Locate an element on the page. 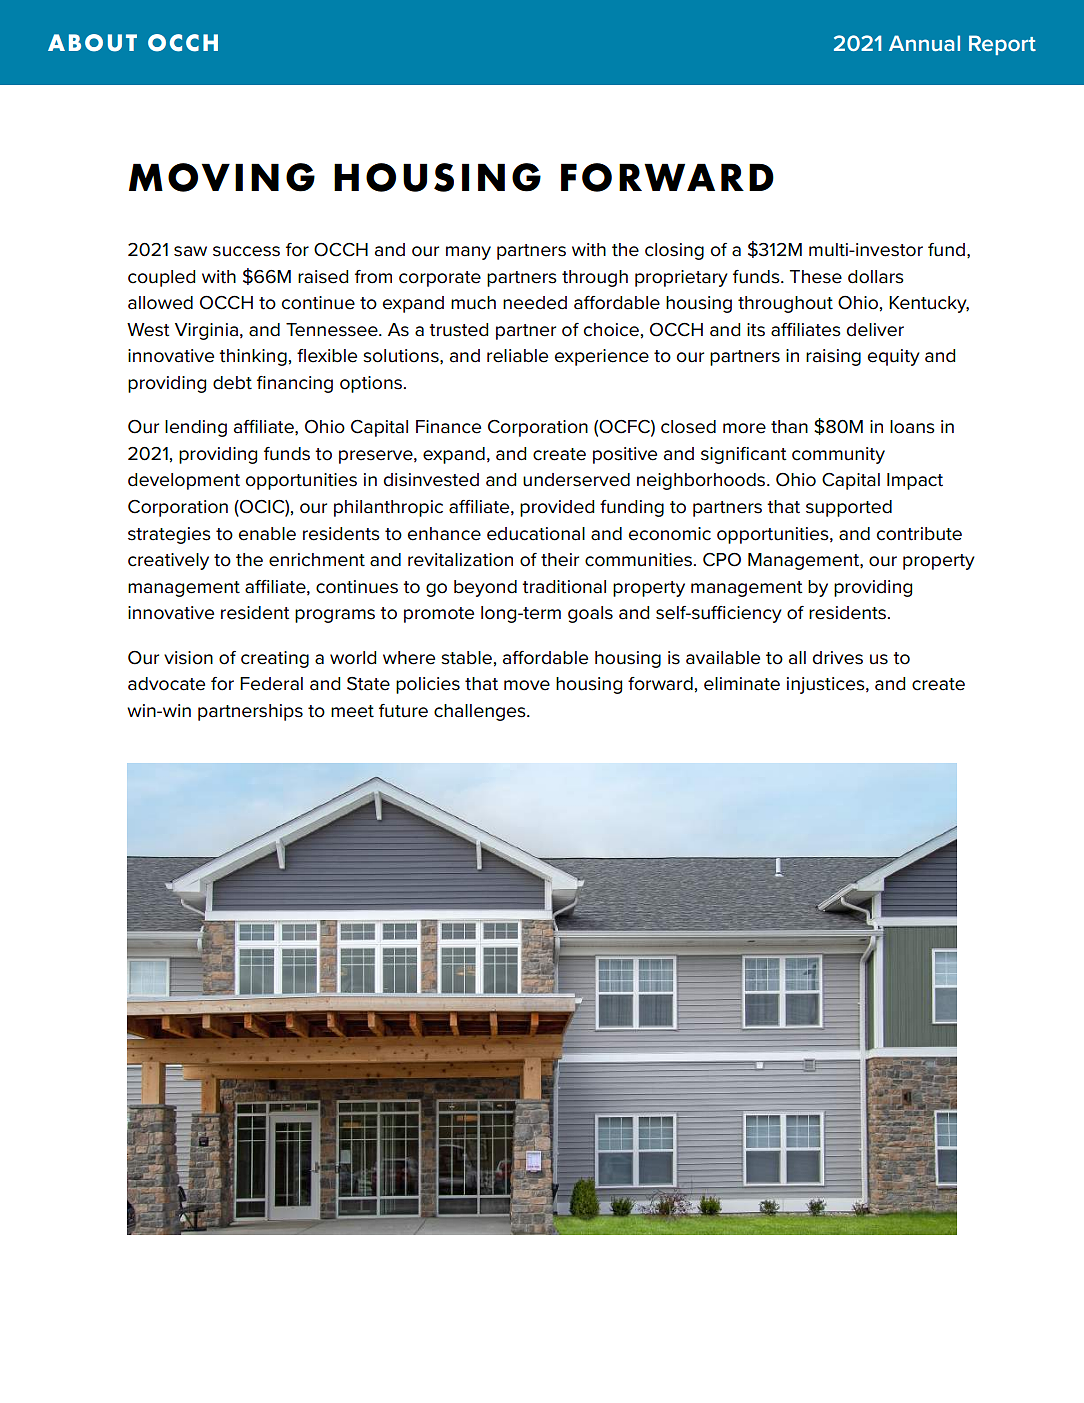  strategies is located at coordinates (169, 535).
